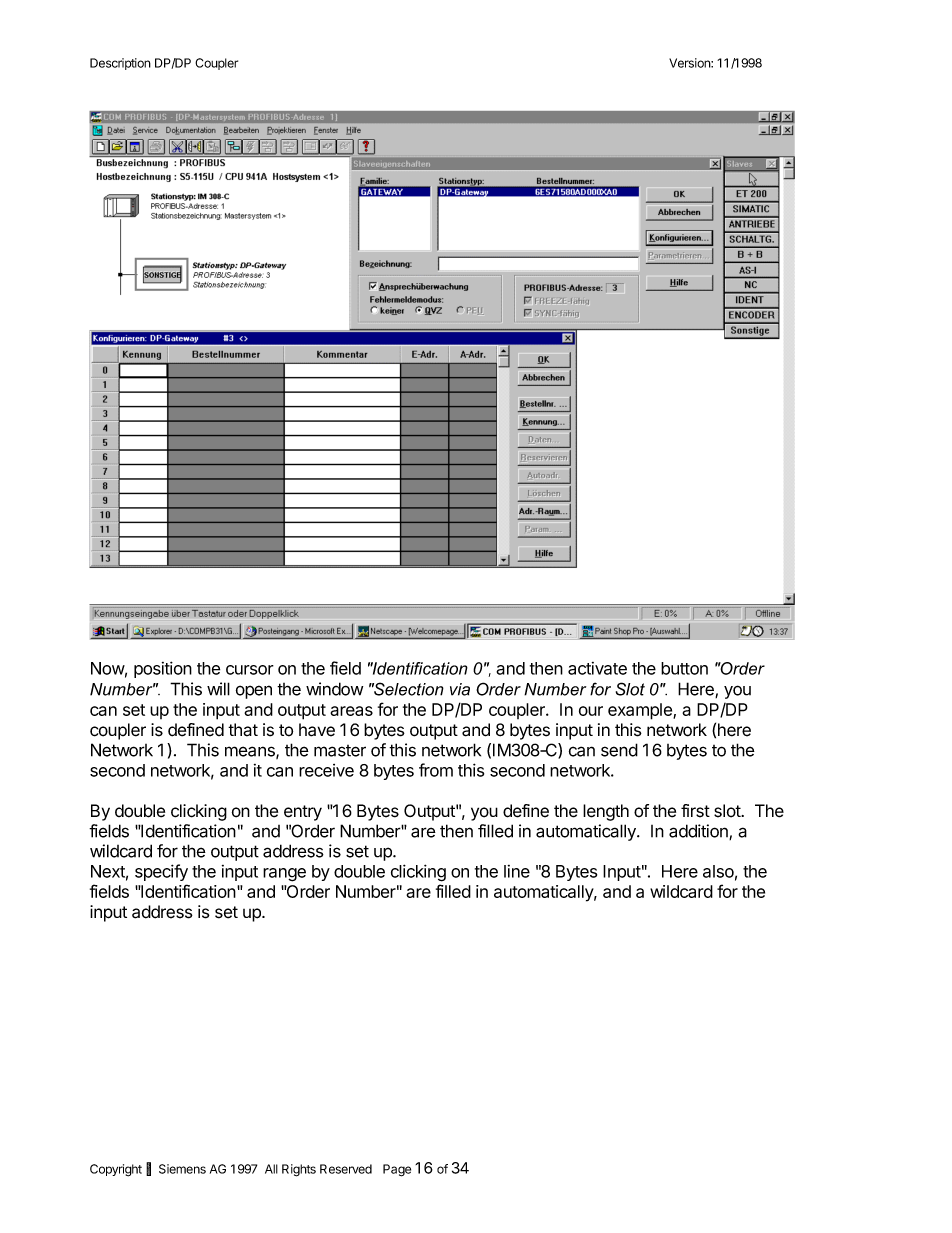 This document has width=952, height=1233. Describe the element at coordinates (120, 64) in the document. I see `Description` at that location.
